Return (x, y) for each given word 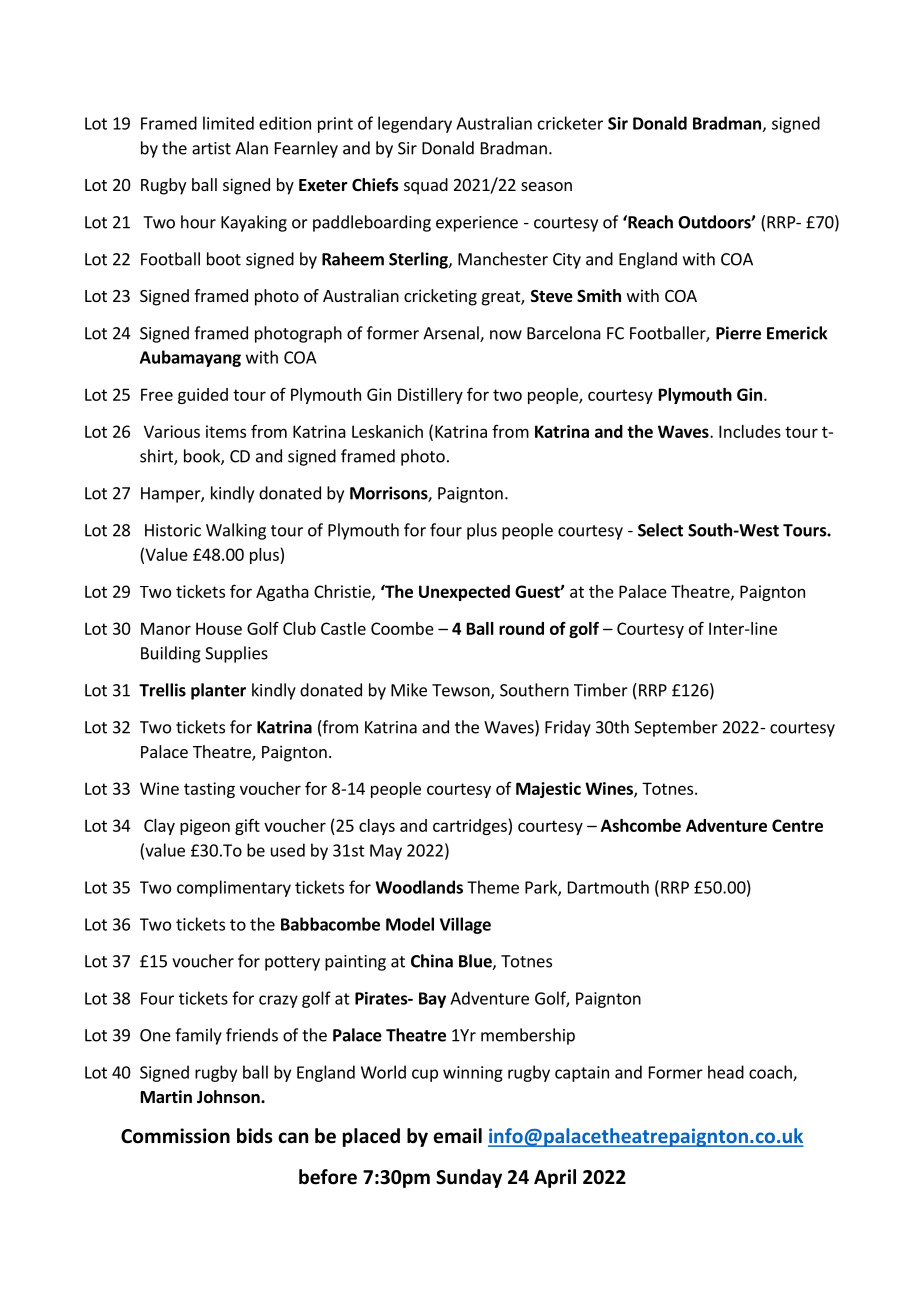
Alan (251, 148)
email (458, 1136)
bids (255, 1136)
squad (426, 186)
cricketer (570, 123)
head (726, 1072)
